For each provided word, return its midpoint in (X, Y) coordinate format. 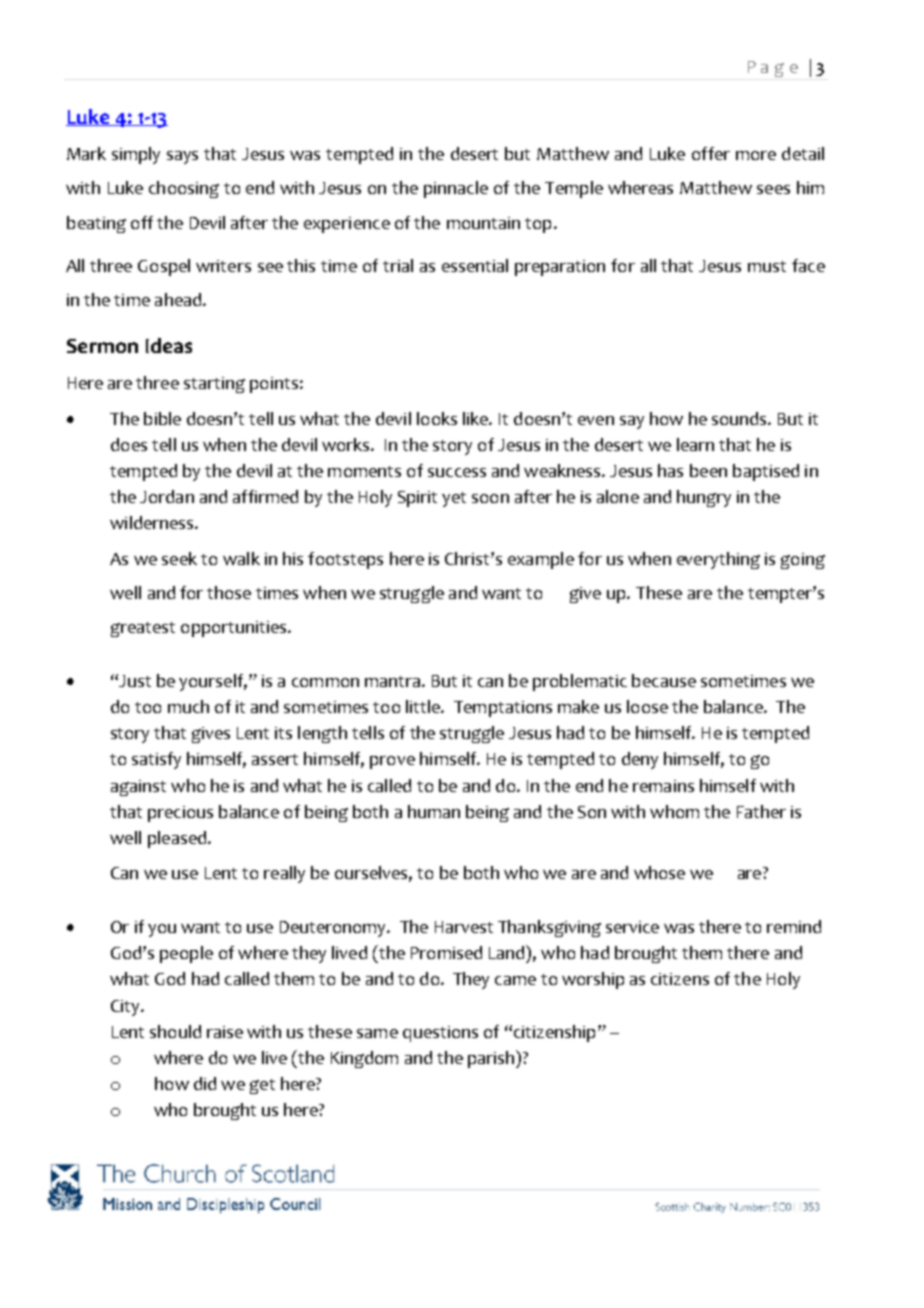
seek (179, 558)
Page (773, 69)
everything (718, 560)
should (175, 1031)
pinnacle (456, 189)
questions (440, 1034)
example (541, 560)
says (182, 157)
